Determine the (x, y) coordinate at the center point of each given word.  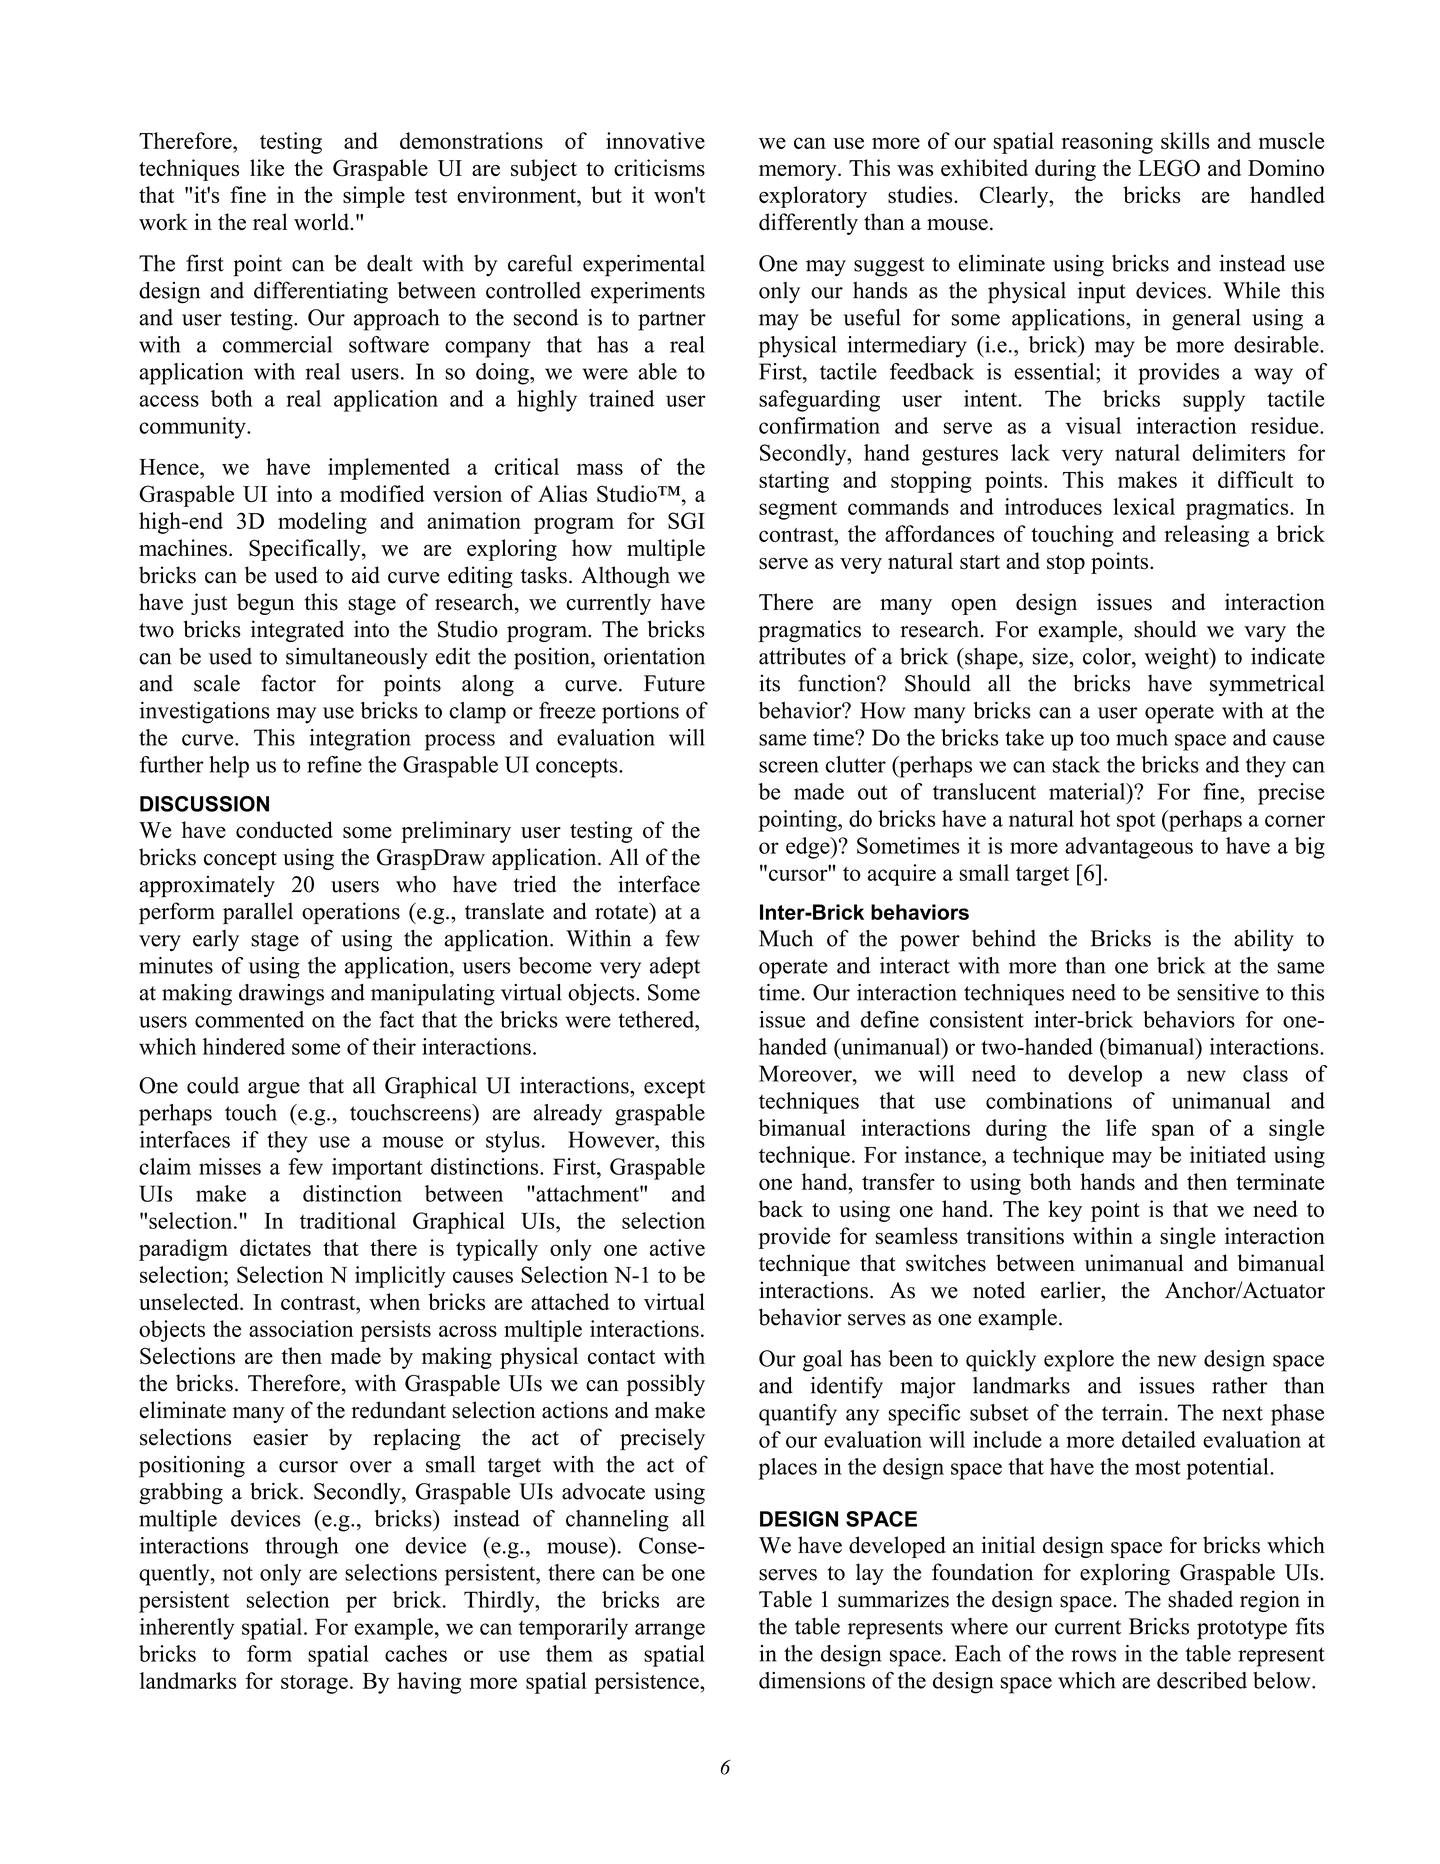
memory (799, 173)
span (1173, 1132)
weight (1178, 658)
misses (230, 1166)
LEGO (1169, 168)
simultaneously (357, 658)
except (674, 1089)
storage (314, 1684)
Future (674, 683)
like (267, 167)
